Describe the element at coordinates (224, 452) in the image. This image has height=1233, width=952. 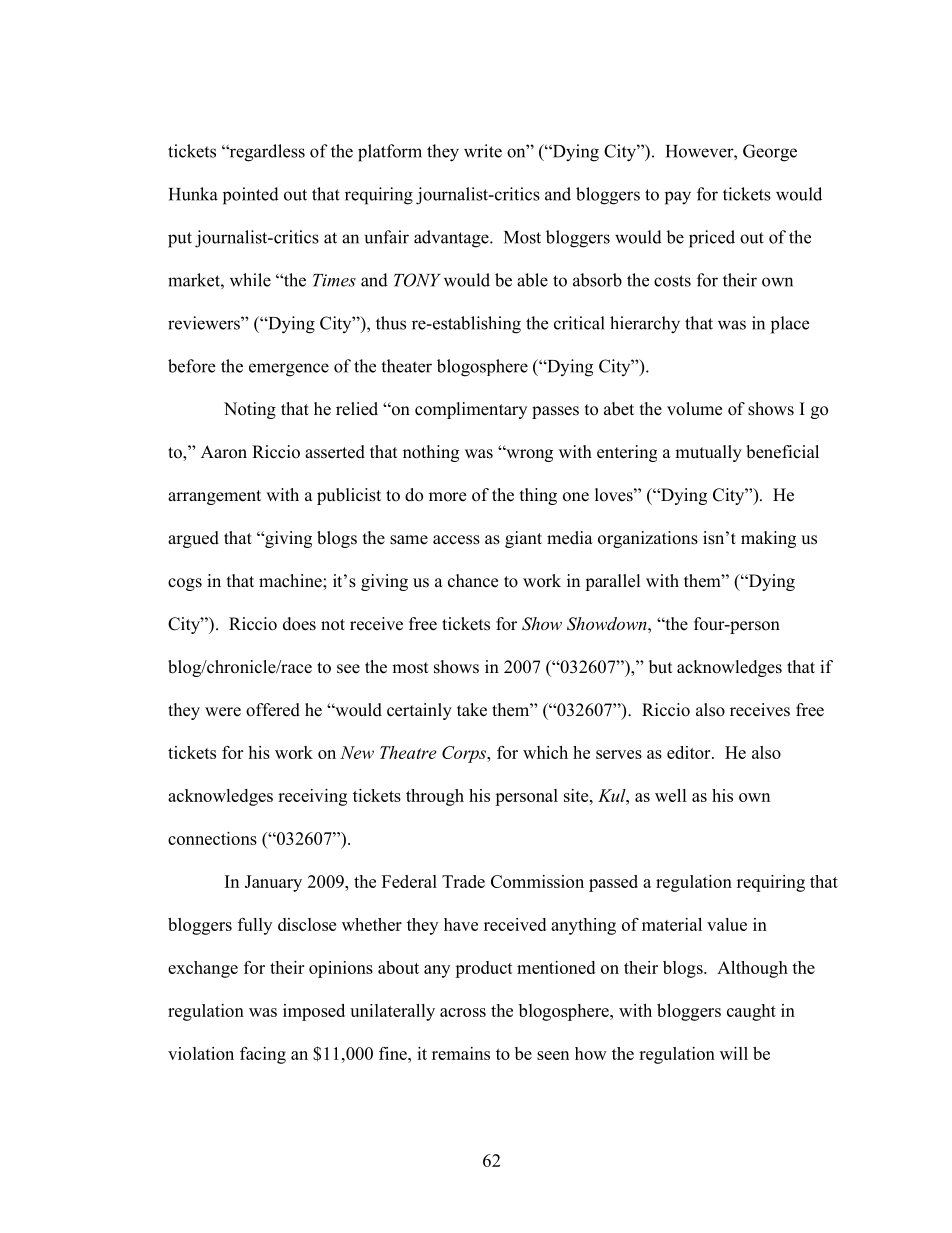
I see `Aaron` at that location.
